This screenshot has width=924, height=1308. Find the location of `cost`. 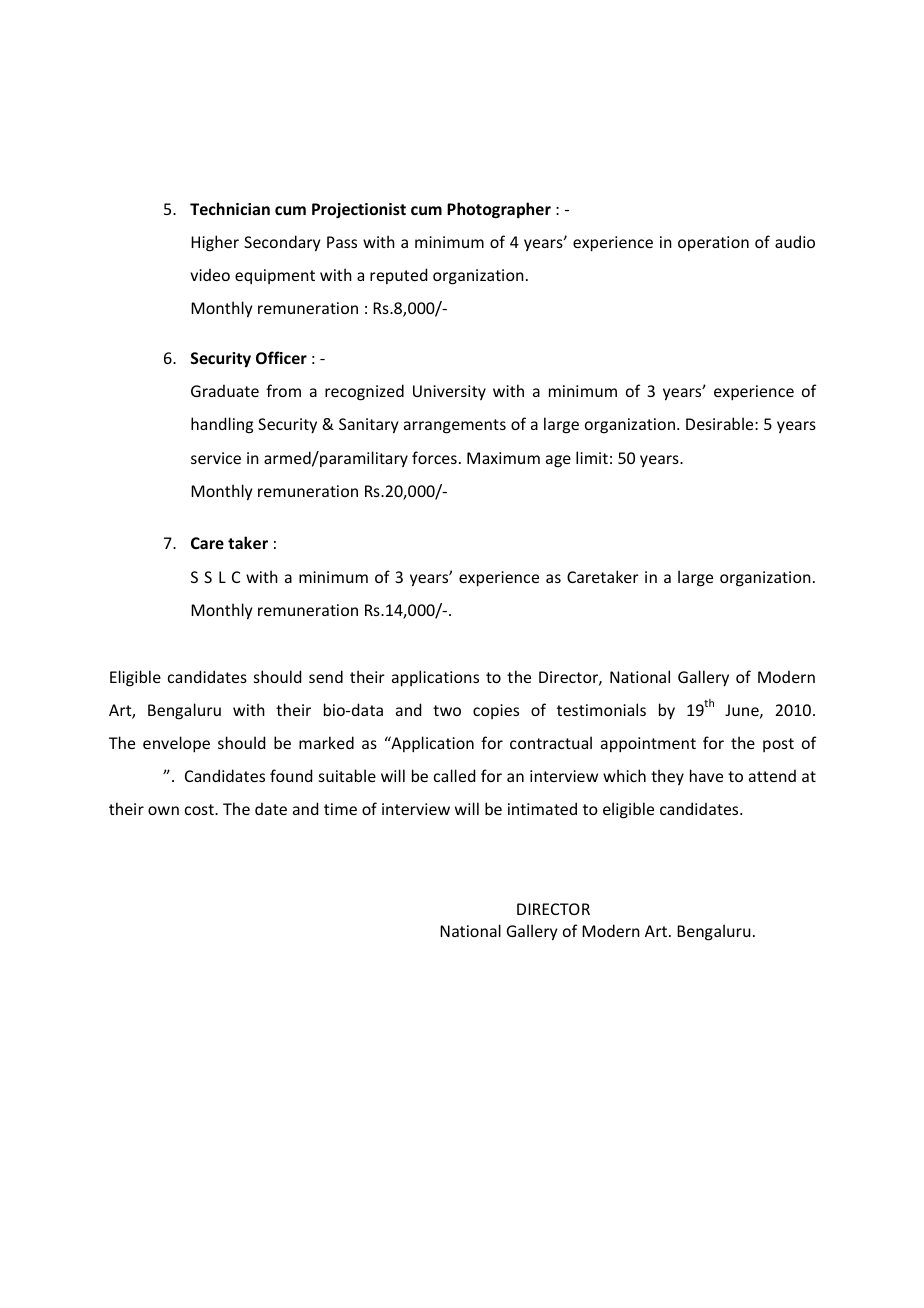

cost is located at coordinates (200, 809).
